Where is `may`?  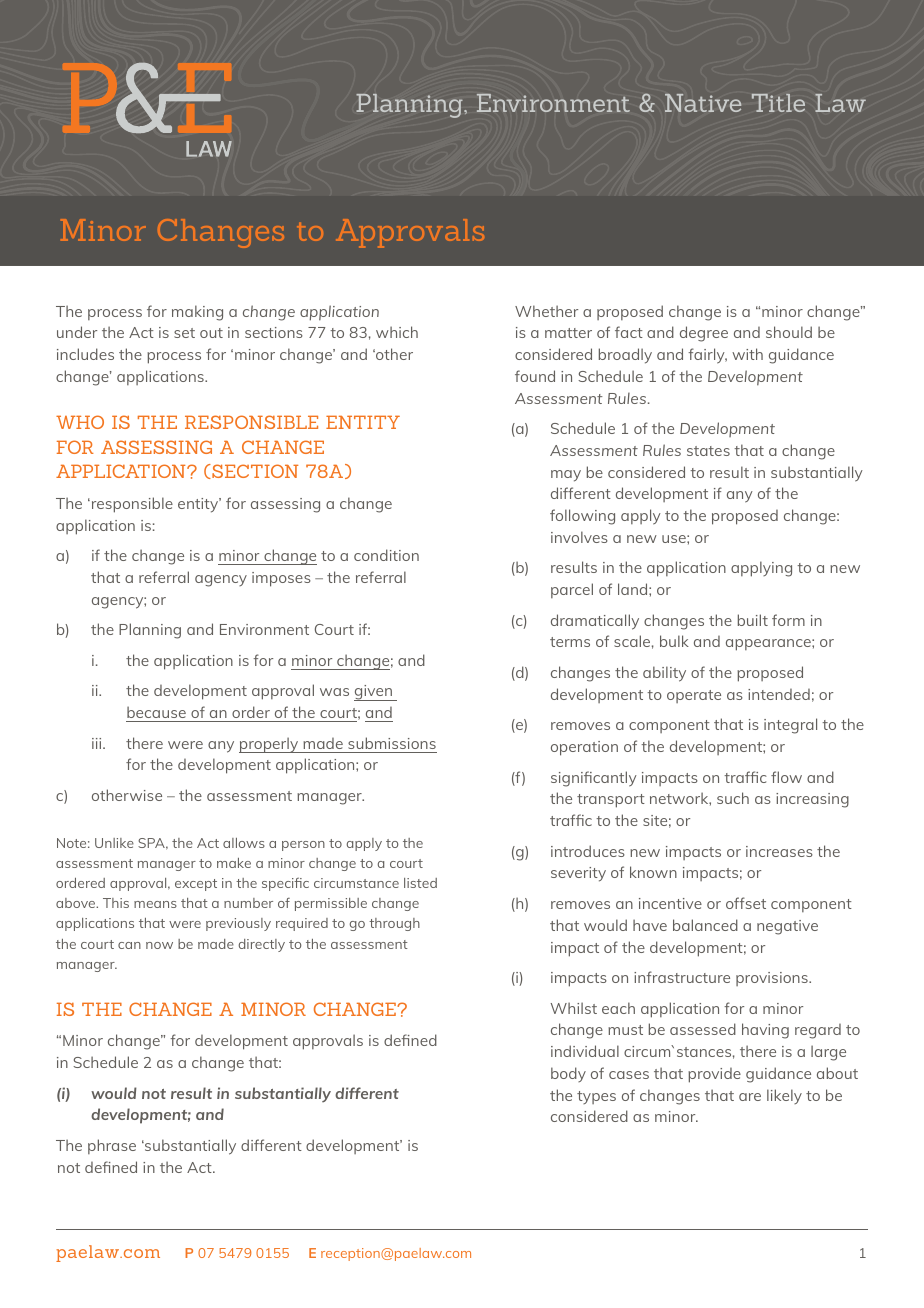
may is located at coordinates (566, 476).
